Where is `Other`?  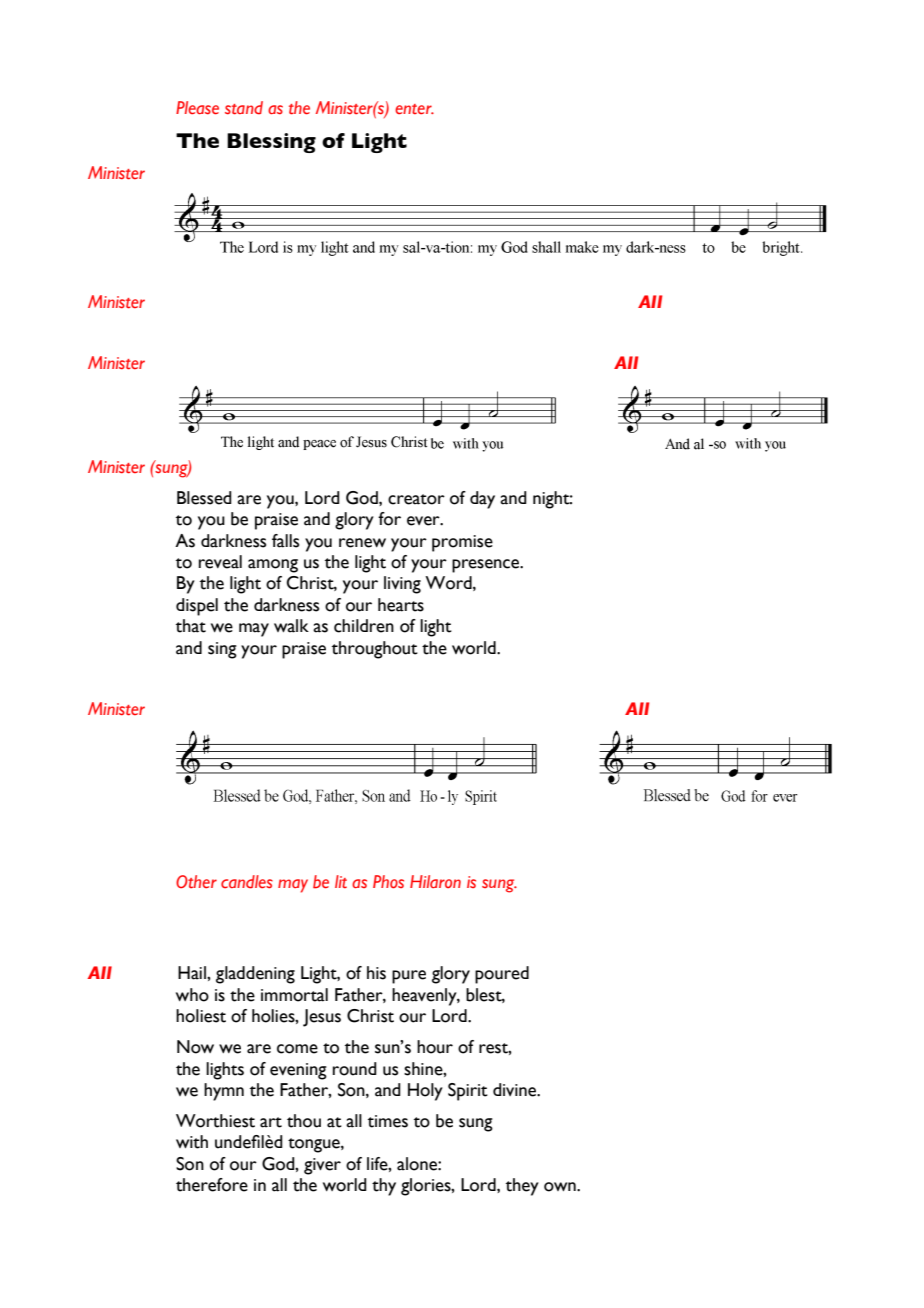 Other is located at coordinates (196, 881).
